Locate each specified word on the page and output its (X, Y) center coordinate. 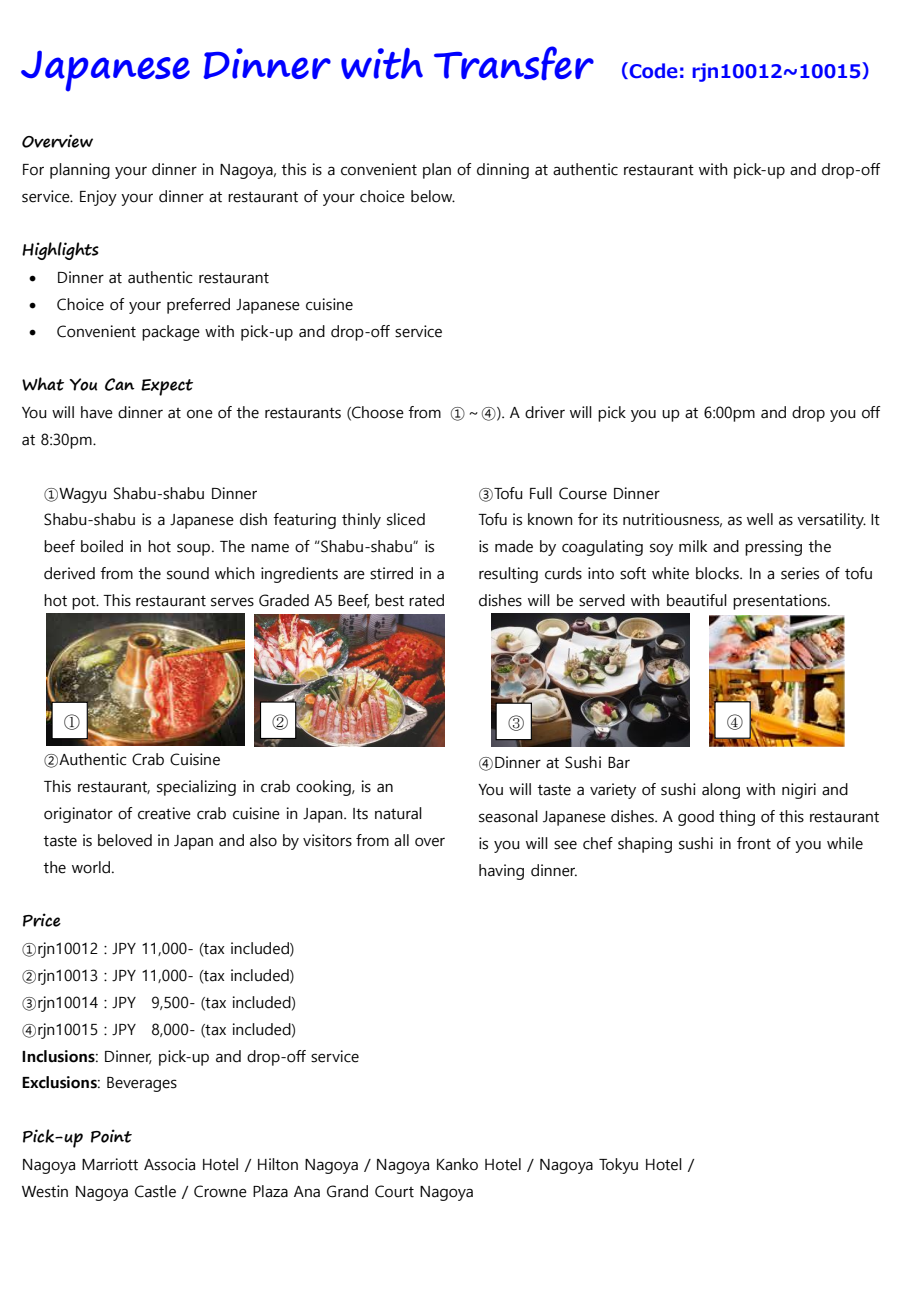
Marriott (110, 1164)
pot (85, 603)
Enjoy (98, 198)
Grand (347, 1191)
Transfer (514, 63)
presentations (781, 602)
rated (426, 600)
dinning (503, 171)
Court (394, 1191)
